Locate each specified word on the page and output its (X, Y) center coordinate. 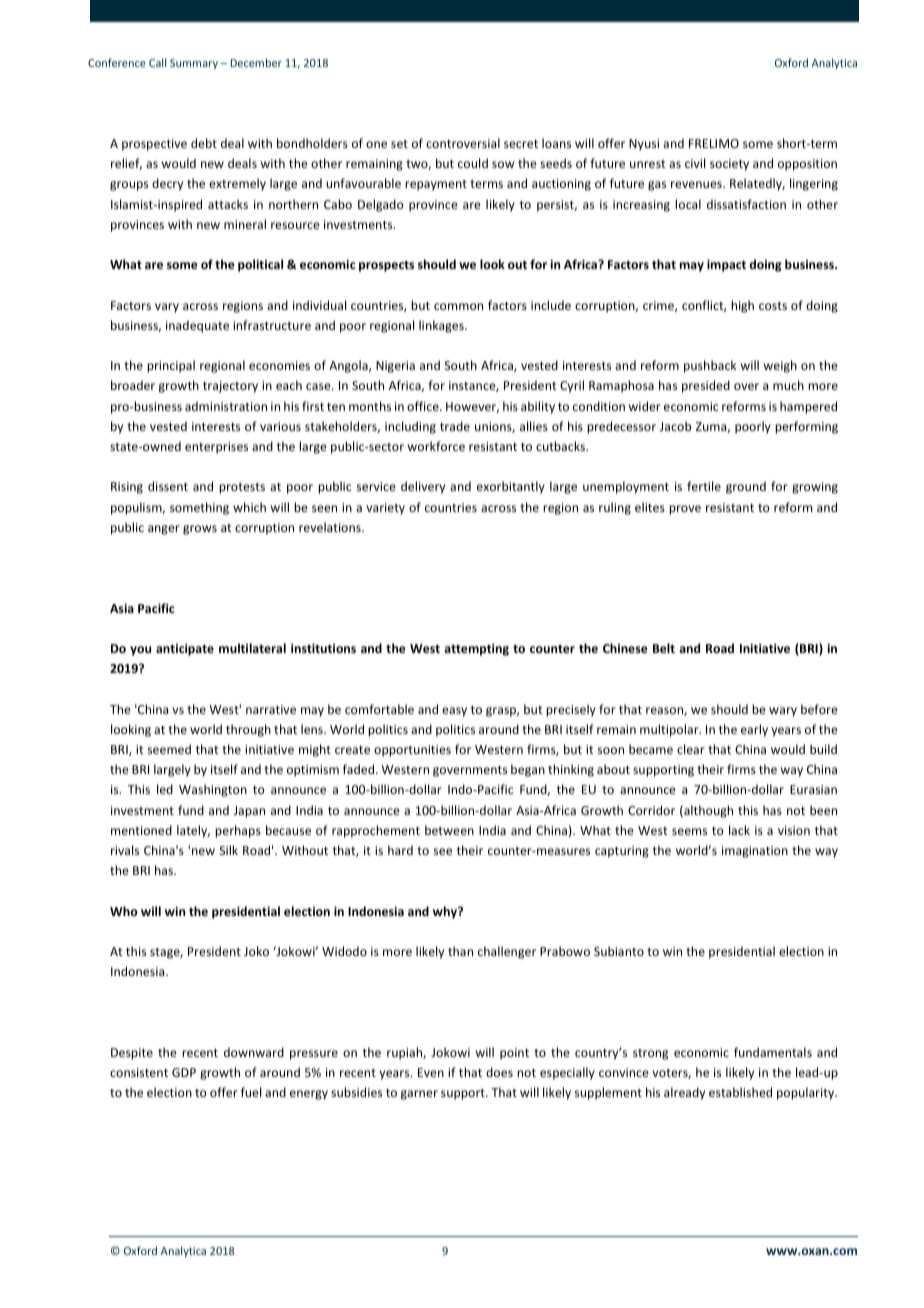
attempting (476, 649)
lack (739, 830)
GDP (184, 1072)
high (742, 306)
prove (685, 510)
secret (521, 144)
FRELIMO (714, 143)
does (499, 1072)
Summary (194, 64)
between (449, 830)
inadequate (197, 326)
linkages (442, 326)
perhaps (238, 831)
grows (200, 530)
